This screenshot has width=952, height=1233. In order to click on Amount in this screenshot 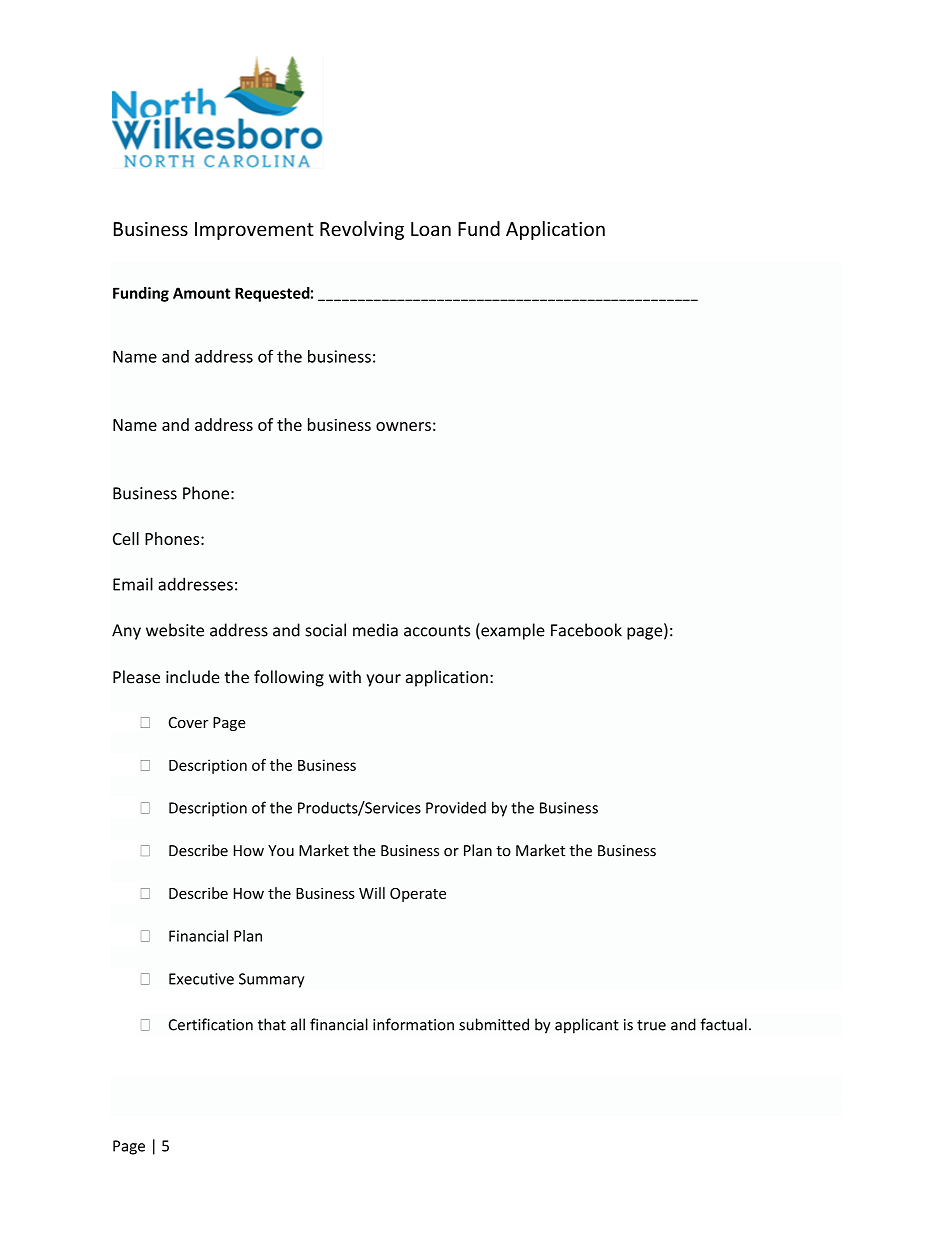, I will do `click(202, 293)`.
